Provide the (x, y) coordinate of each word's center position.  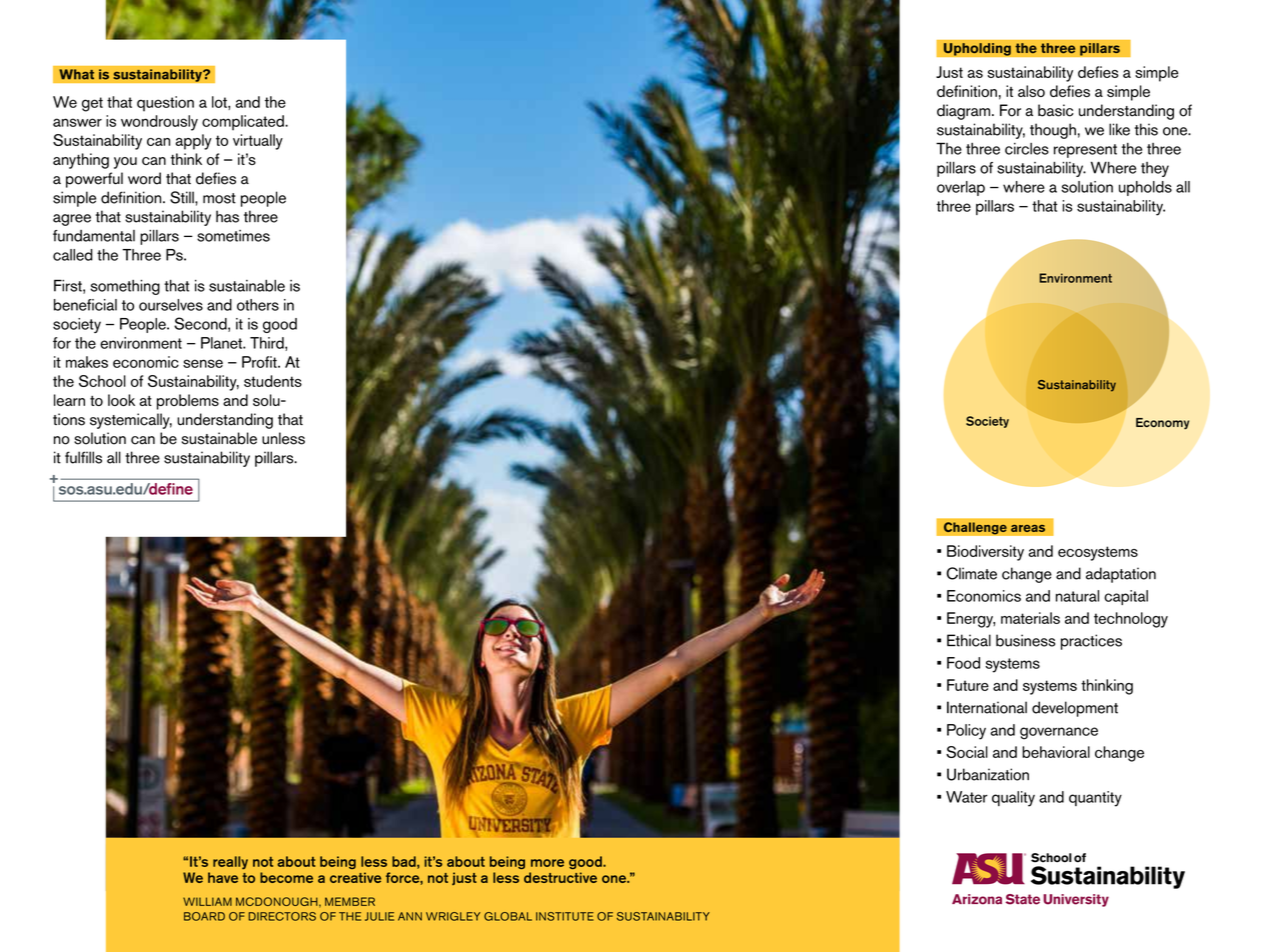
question (165, 104)
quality (1013, 799)
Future (968, 685)
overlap (961, 188)
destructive (560, 877)
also (1031, 91)
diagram (963, 112)
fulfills (83, 457)
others (258, 305)
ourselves (171, 305)
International (987, 707)
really (230, 862)
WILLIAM (207, 901)
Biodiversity (985, 553)
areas (1028, 528)
